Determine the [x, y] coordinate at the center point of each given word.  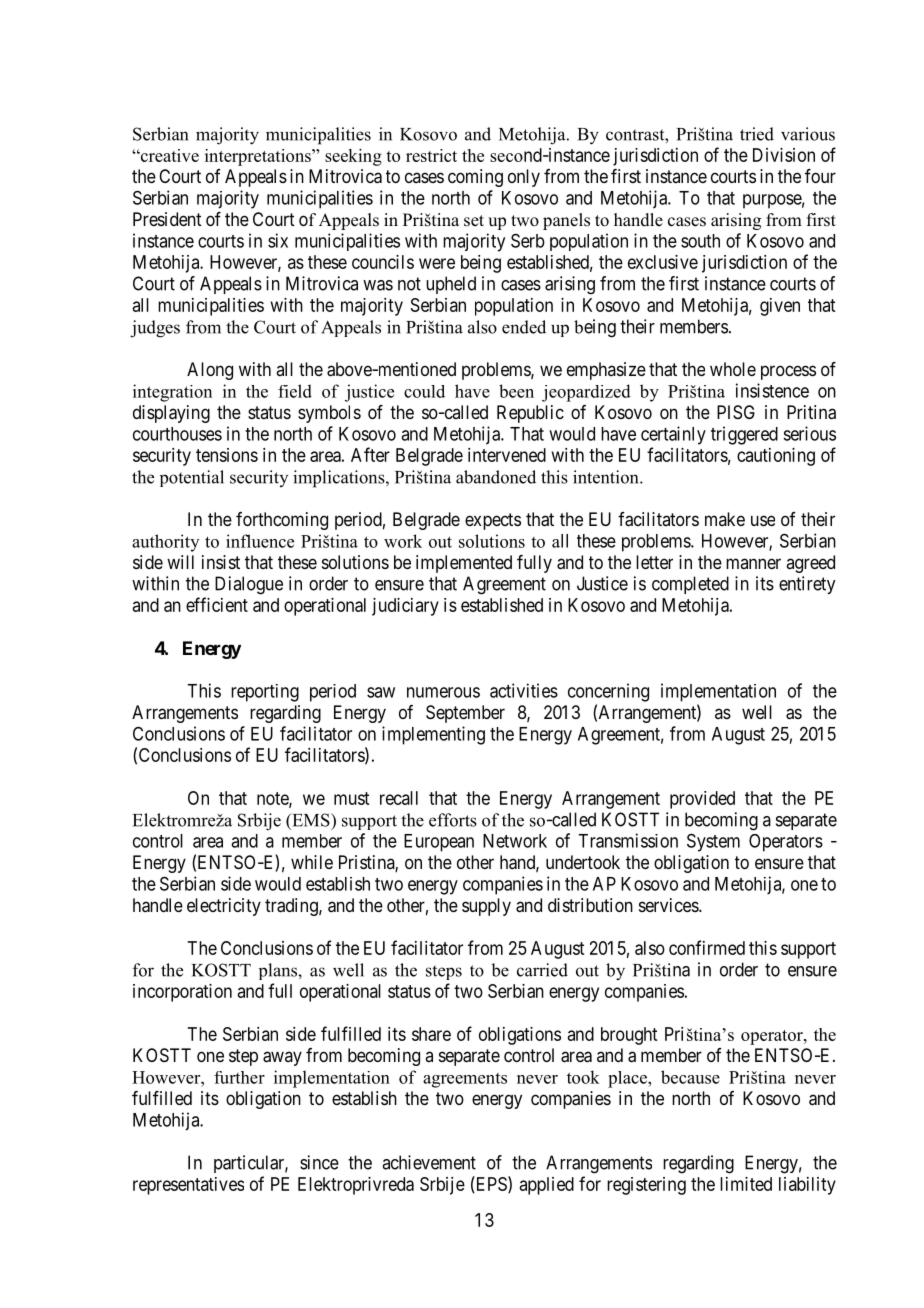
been [516, 391]
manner [753, 563]
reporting [265, 693]
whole [733, 369]
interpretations [259, 157]
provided [702, 800]
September [465, 714]
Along [210, 371]
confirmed [707, 947]
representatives [188, 1186]
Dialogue [249, 585]
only [524, 178]
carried [542, 970]
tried [757, 134]
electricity [224, 907]
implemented [464, 564]
